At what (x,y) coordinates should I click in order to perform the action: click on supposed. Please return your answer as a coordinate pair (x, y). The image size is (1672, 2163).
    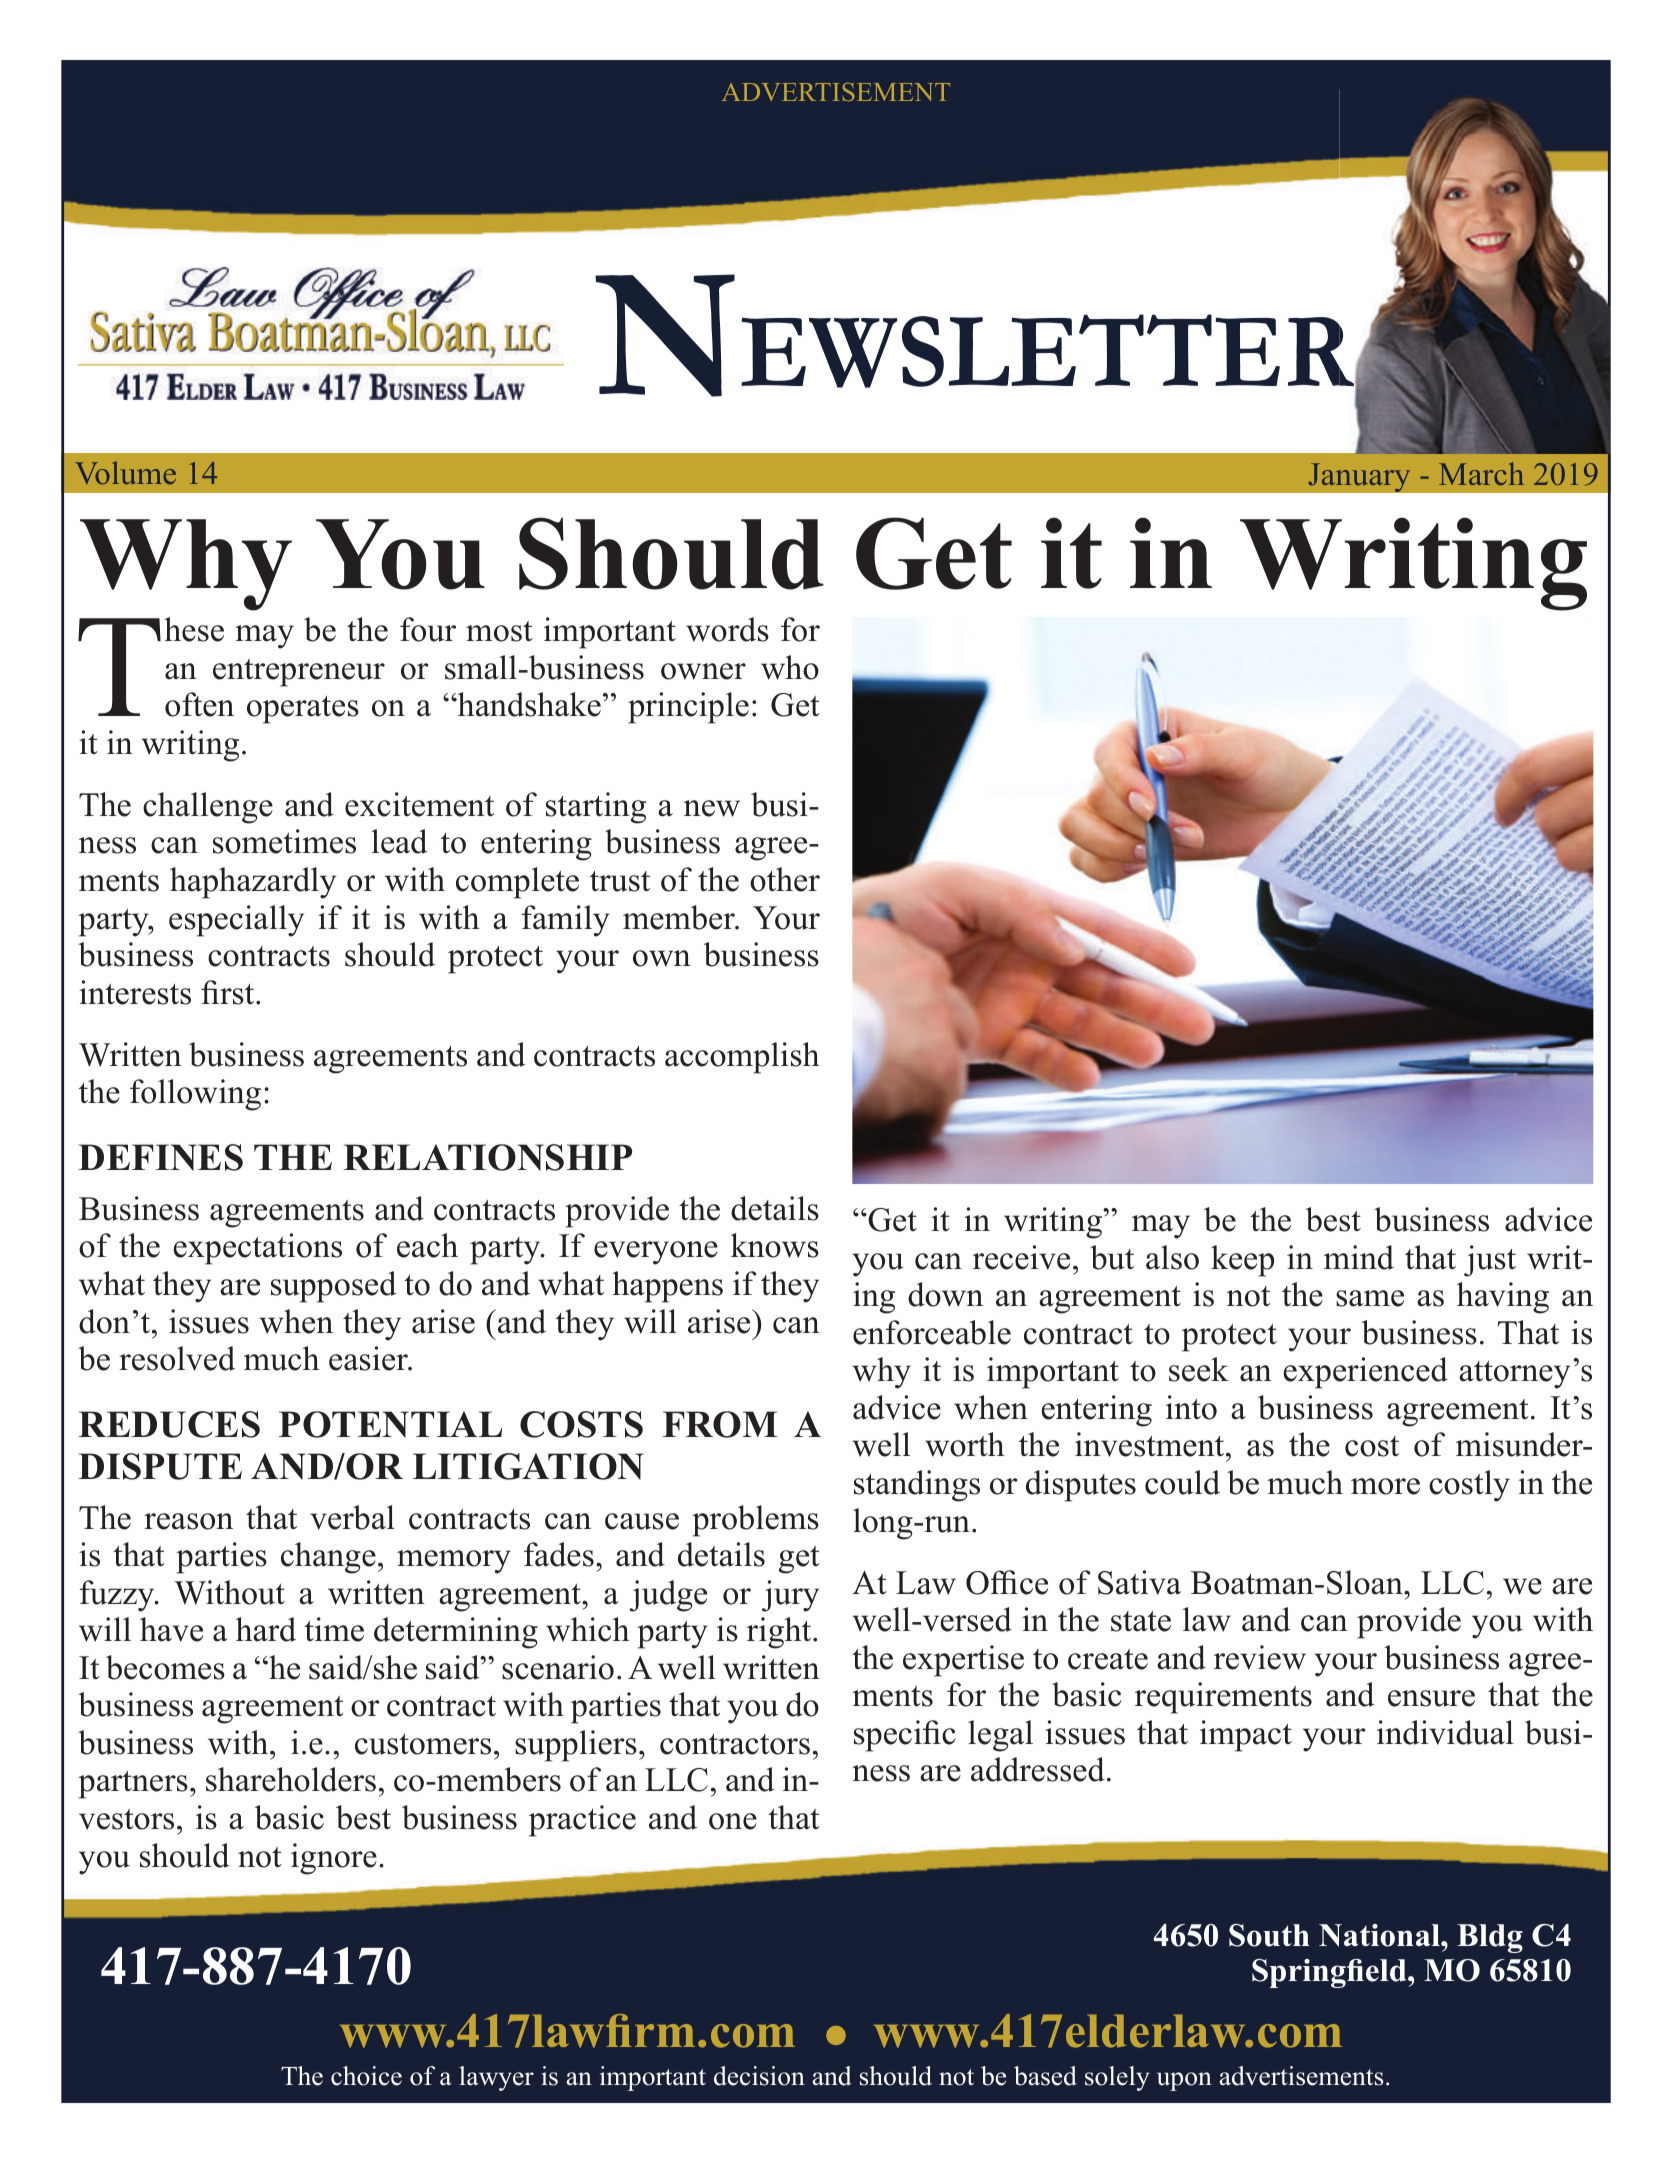
    Looking at the image, I should click on (334, 1287).
